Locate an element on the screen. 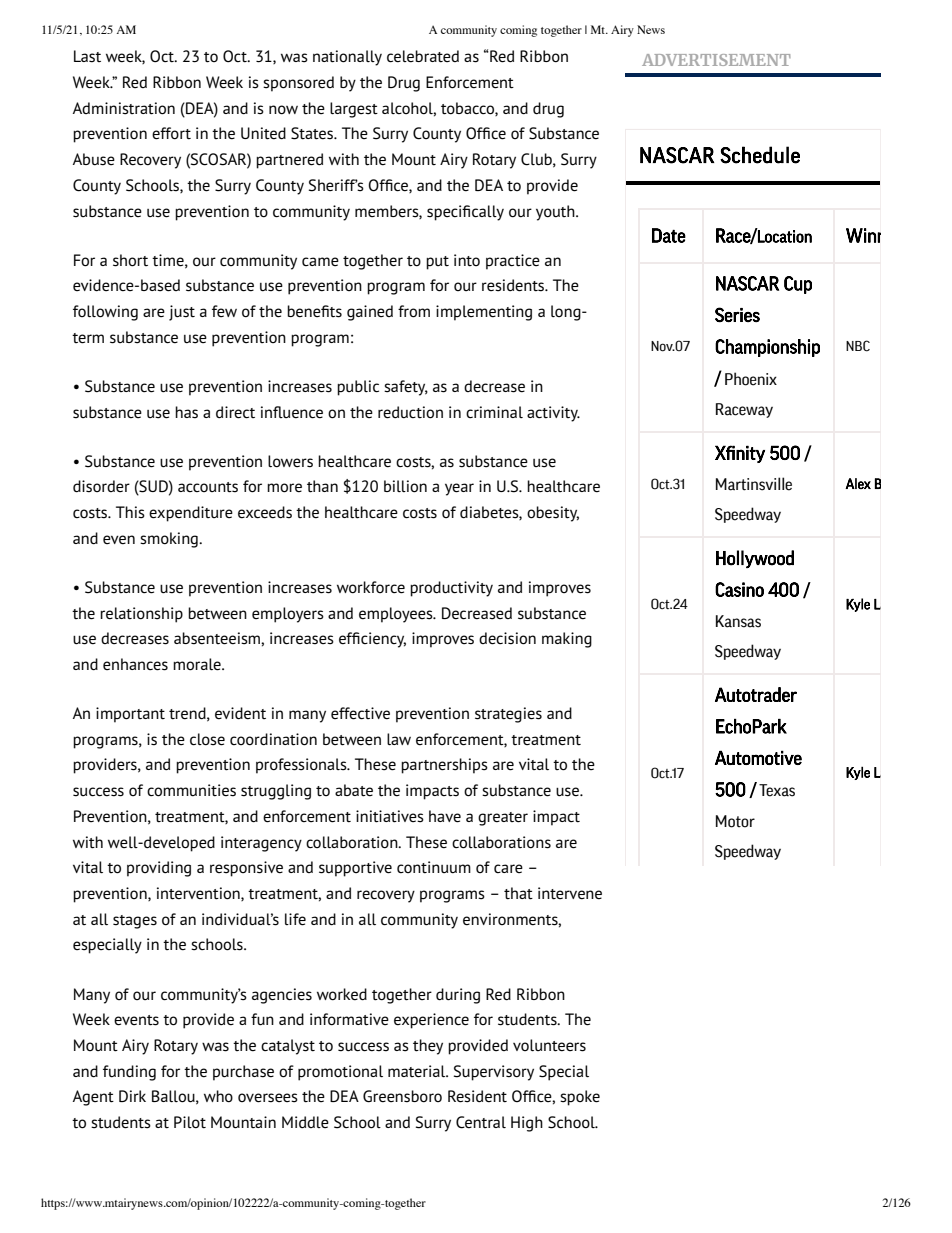  who is located at coordinates (218, 1096).
